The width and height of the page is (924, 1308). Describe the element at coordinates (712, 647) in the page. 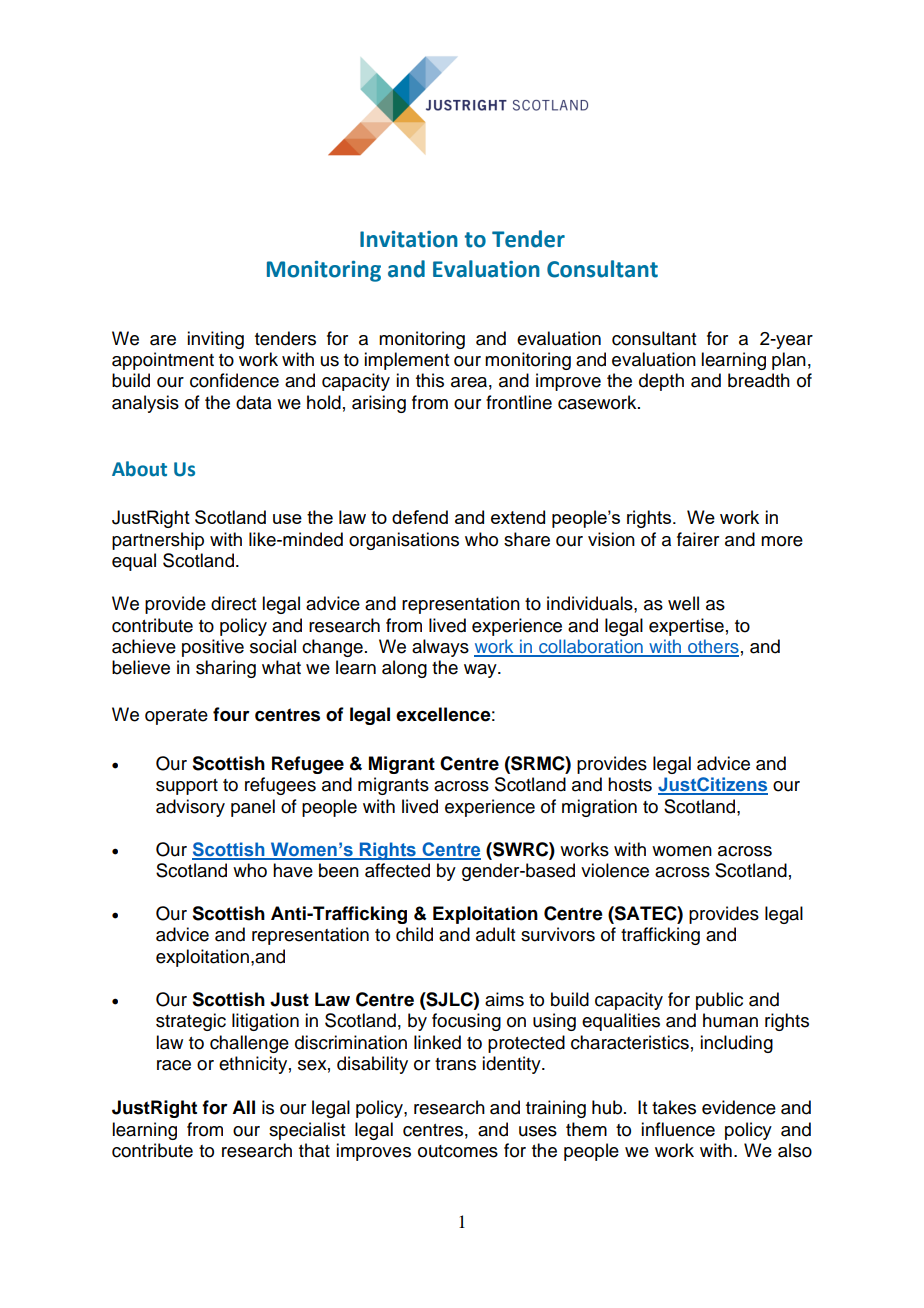

I see `others` at that location.
